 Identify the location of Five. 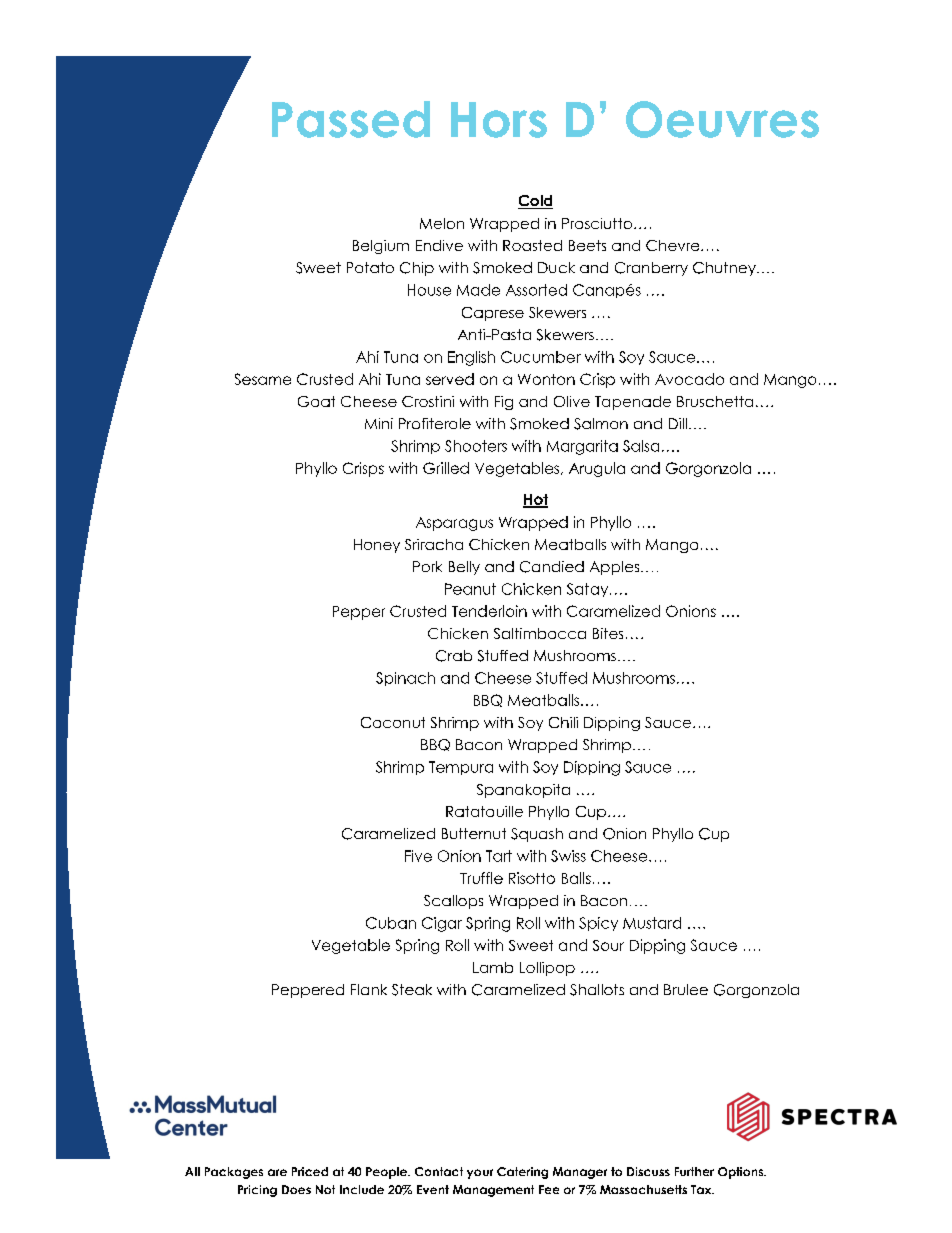
(418, 856).
